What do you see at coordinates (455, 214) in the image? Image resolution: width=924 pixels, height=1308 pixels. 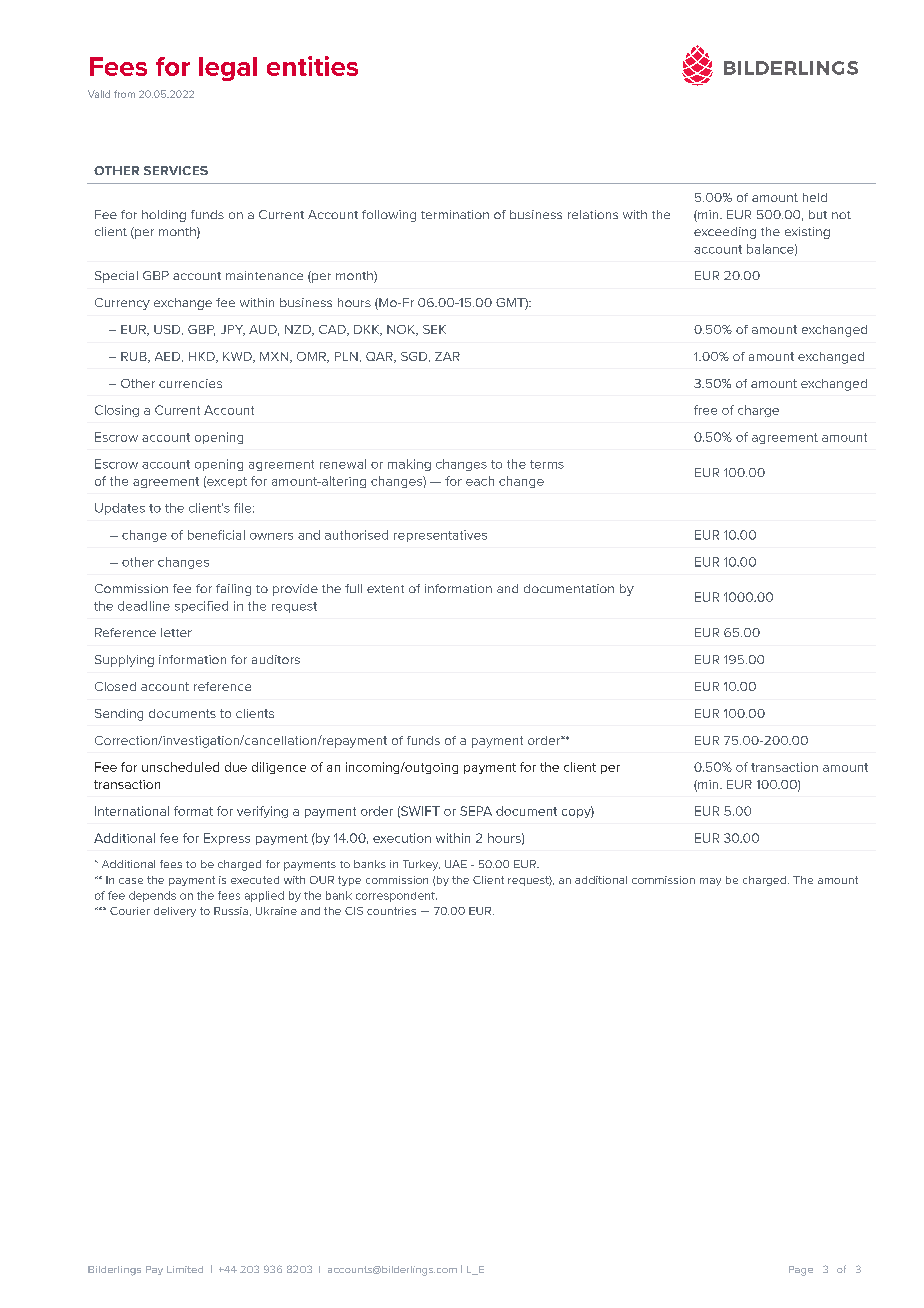 I see `termination` at bounding box center [455, 214].
